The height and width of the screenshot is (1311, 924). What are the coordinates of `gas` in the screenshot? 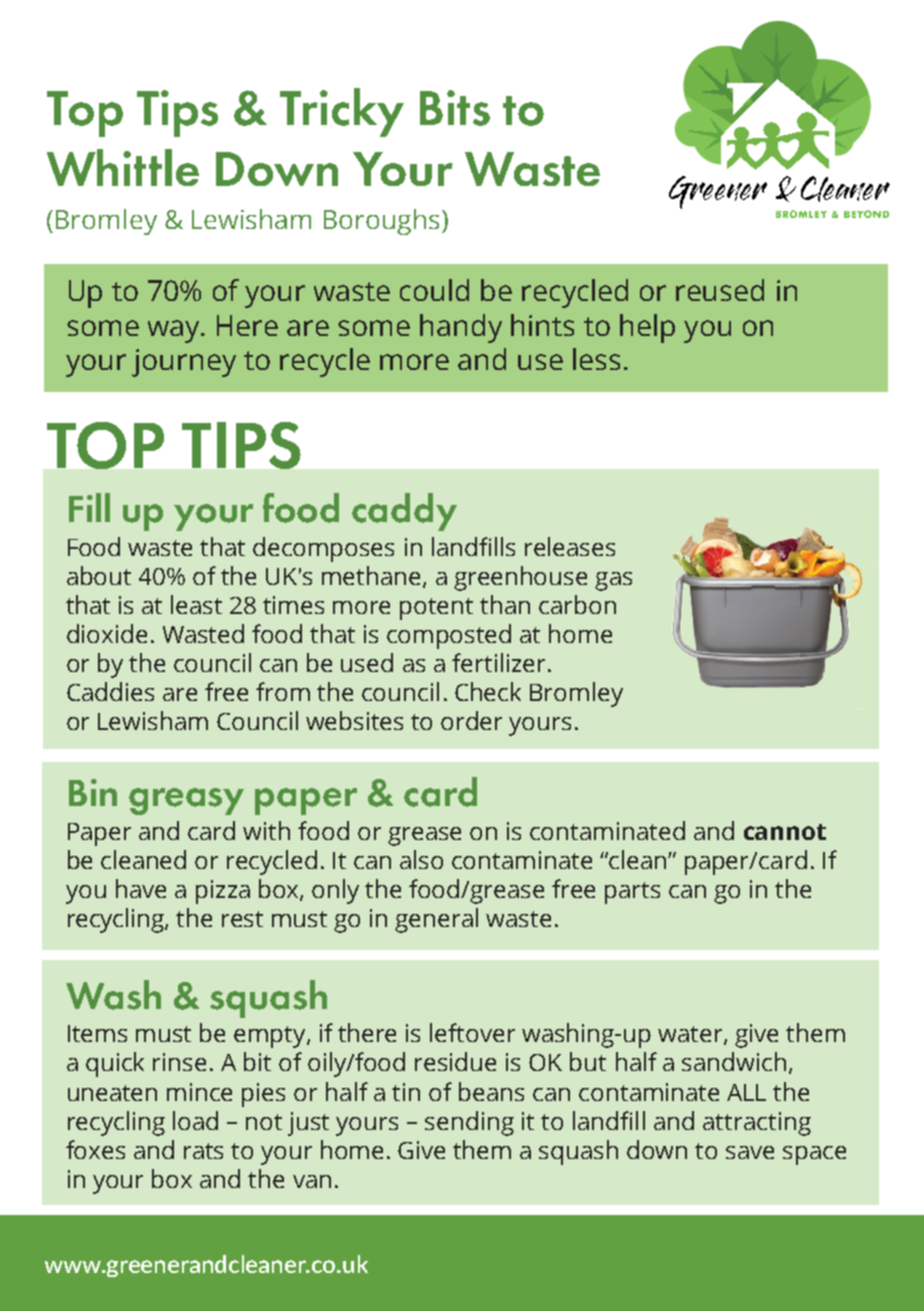 It's located at (613, 581).
